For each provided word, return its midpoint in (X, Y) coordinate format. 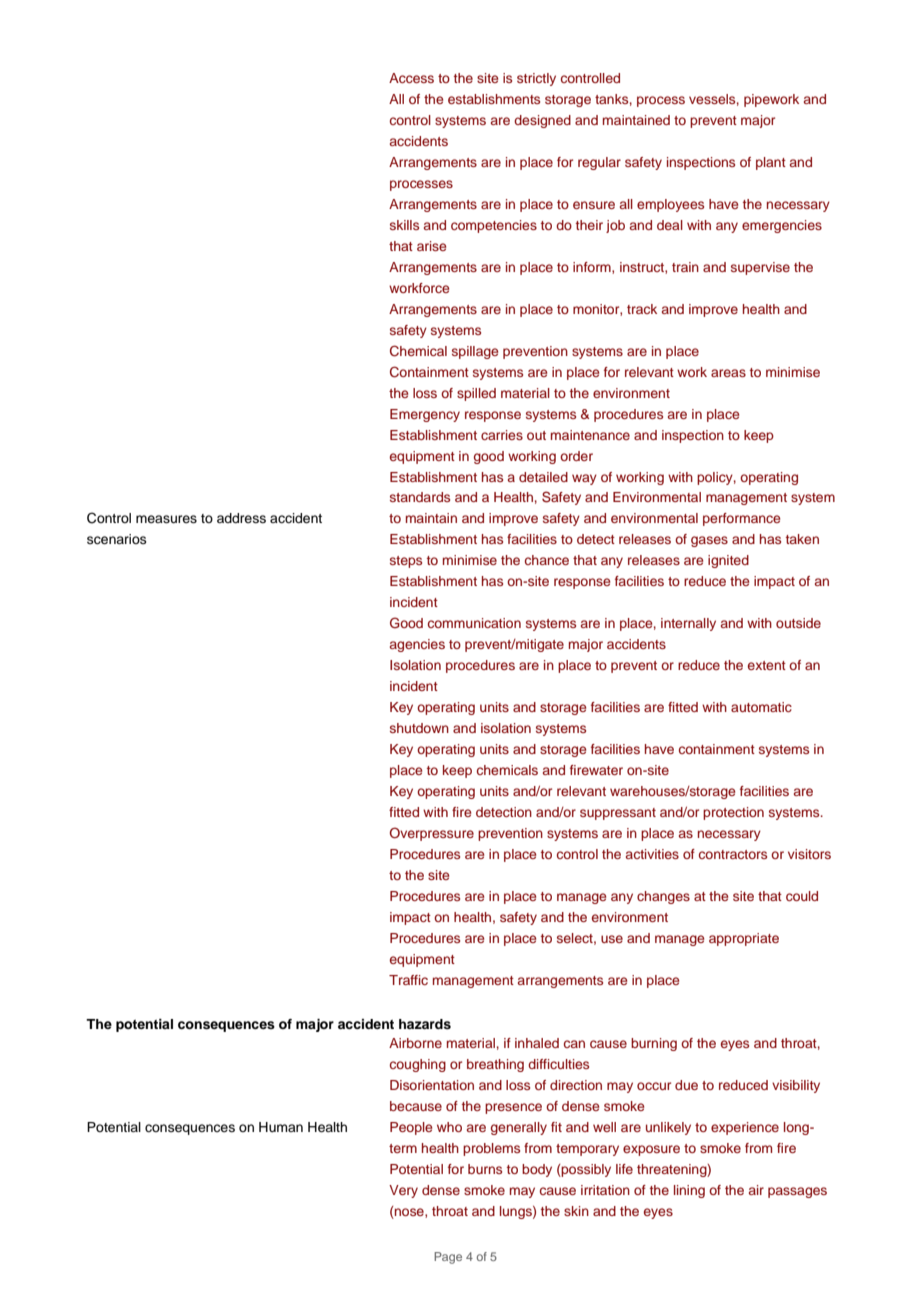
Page (448, 1258)
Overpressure (432, 834)
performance (741, 519)
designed (542, 121)
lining (689, 1191)
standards (420, 497)
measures (166, 519)
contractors (733, 854)
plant (771, 163)
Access (411, 78)
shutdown (419, 728)
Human (281, 1127)
